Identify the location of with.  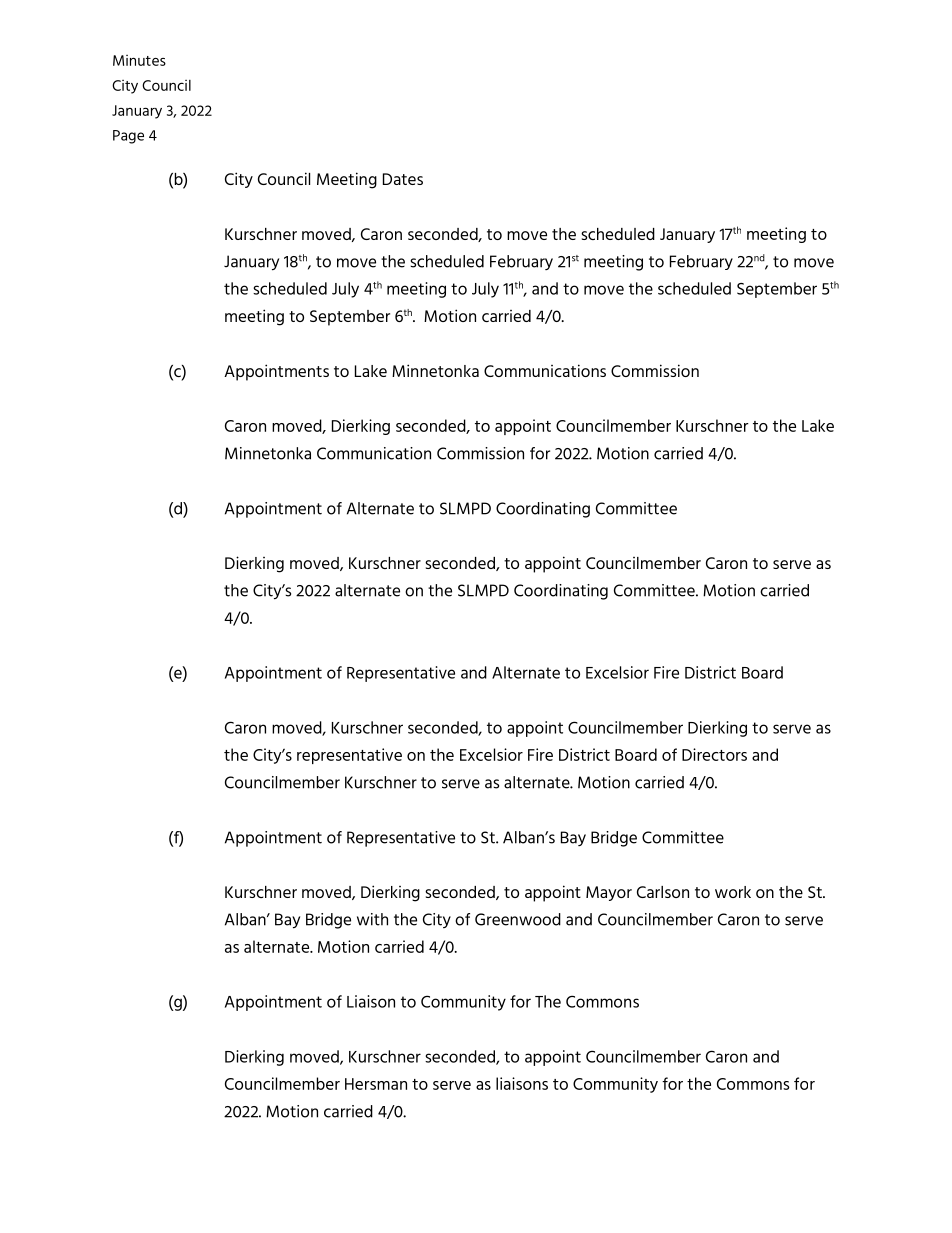
(372, 919).
